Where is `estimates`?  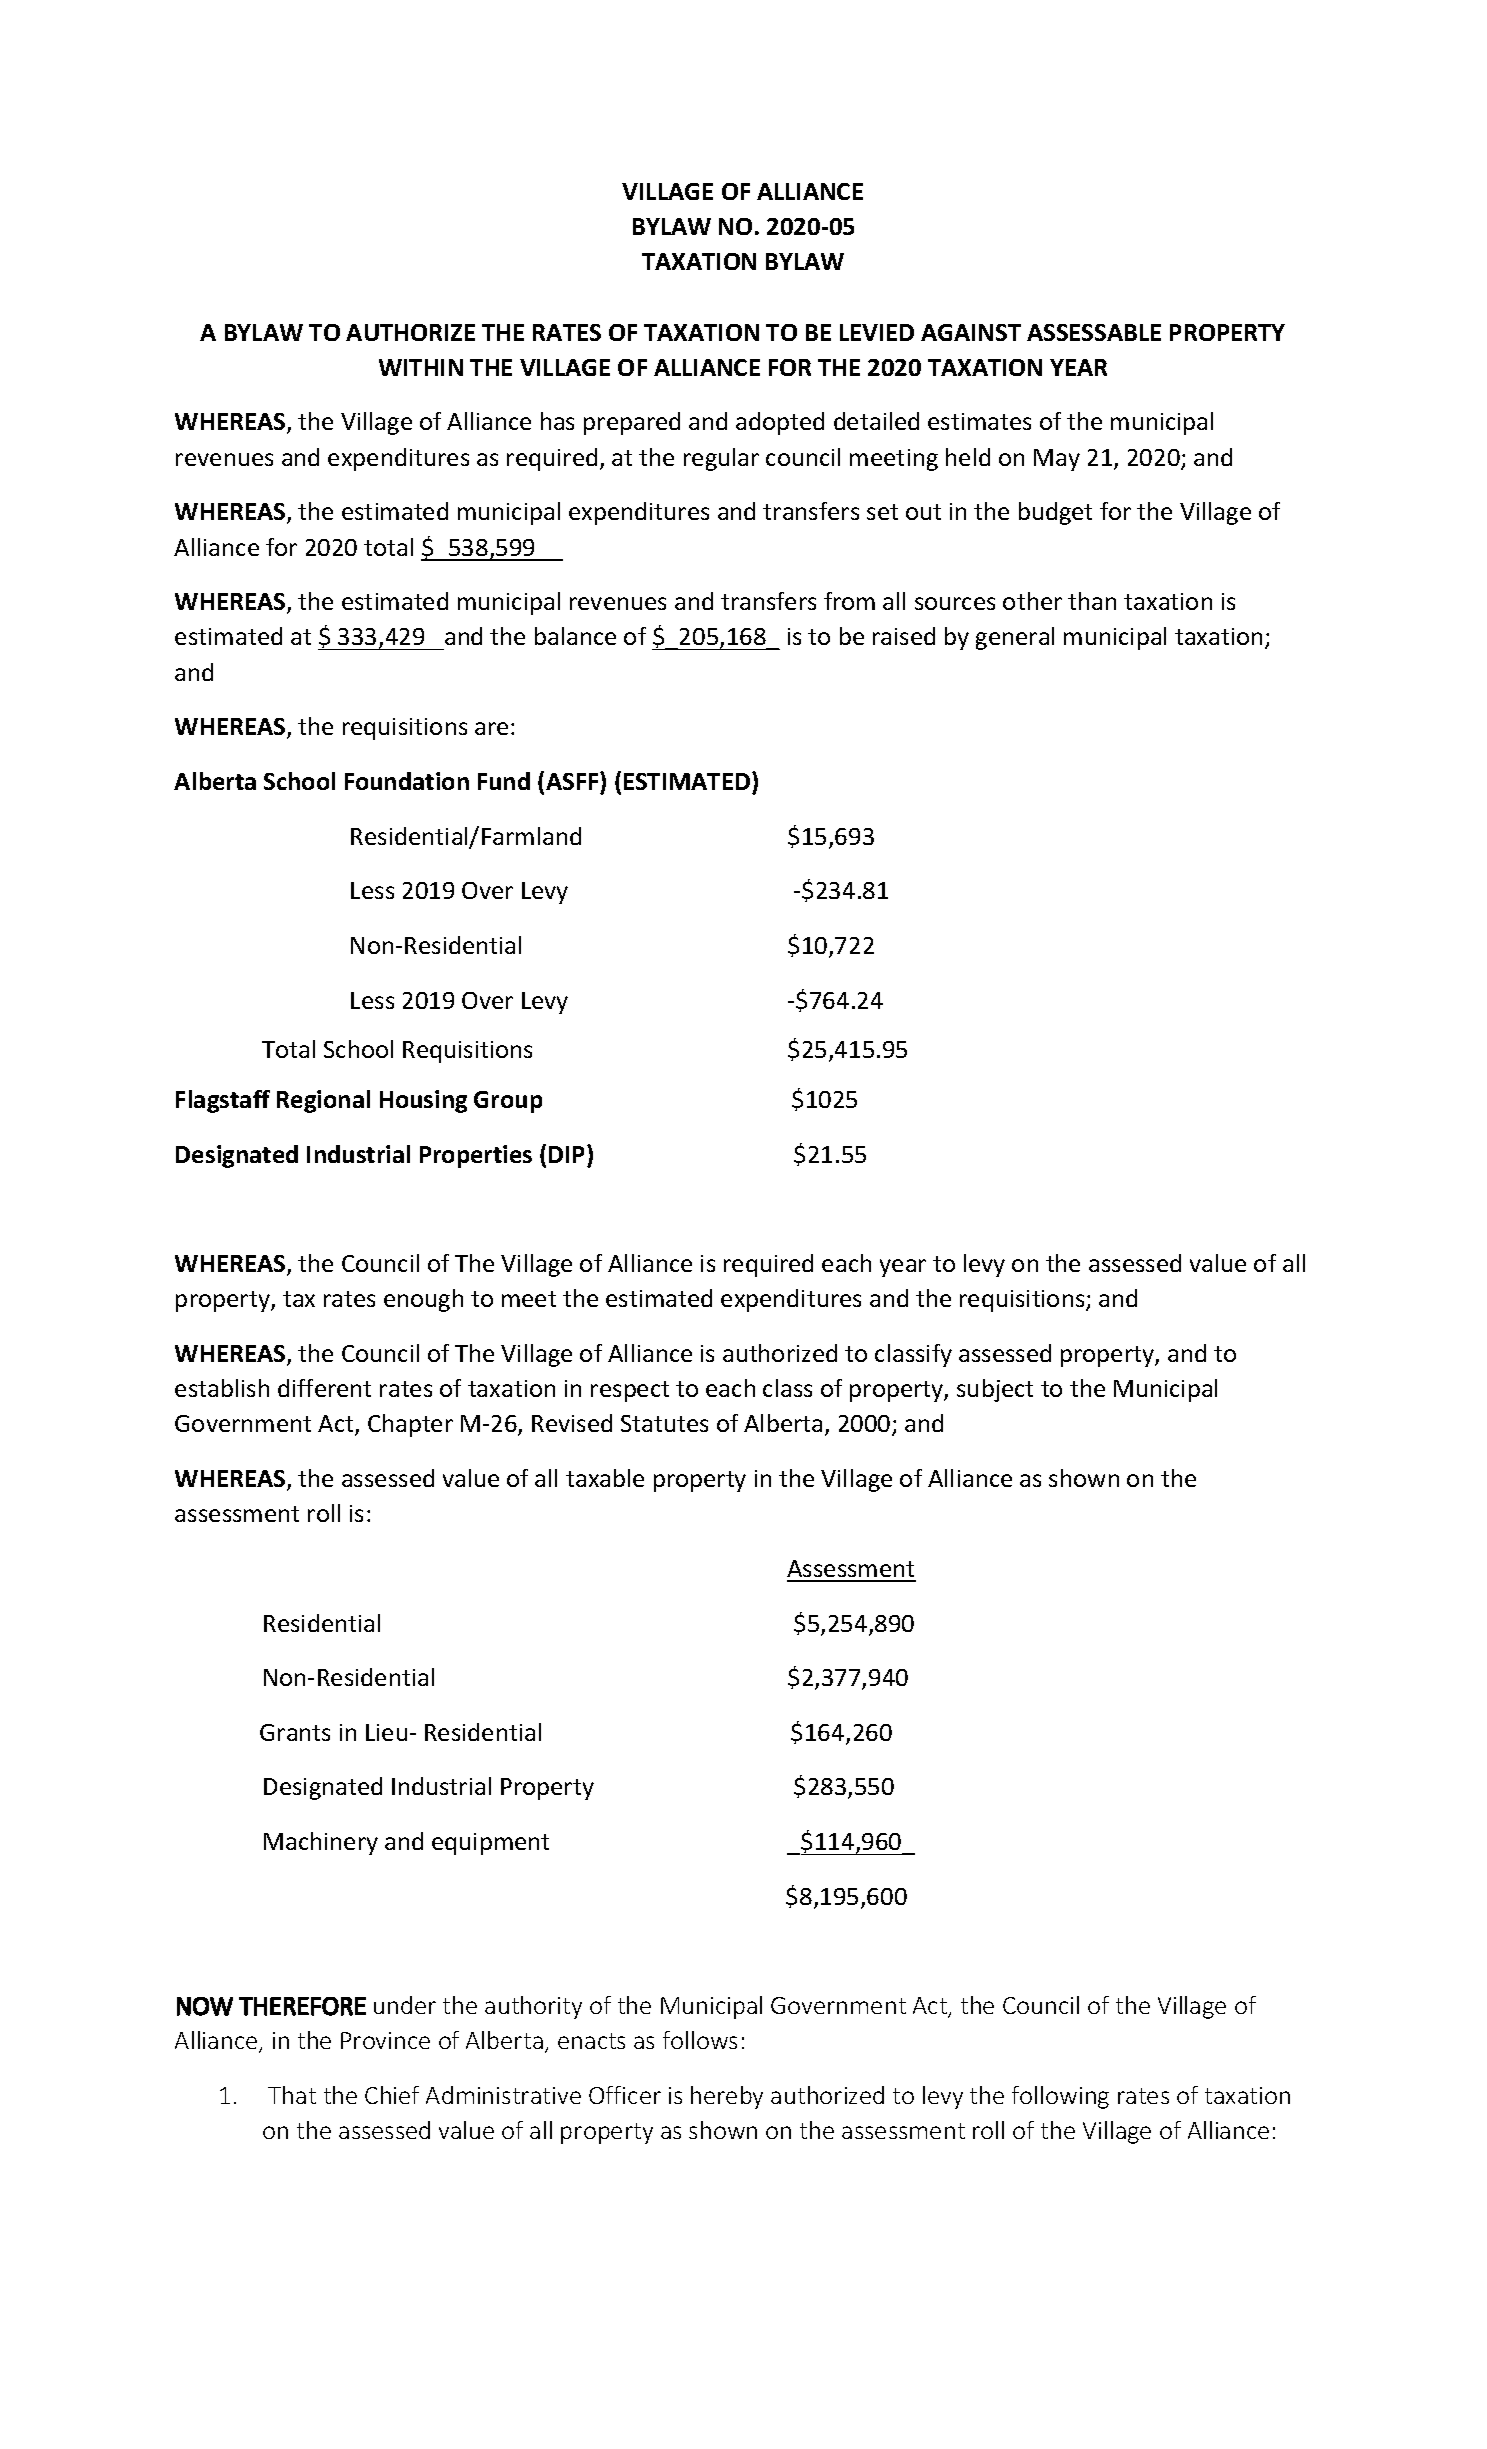
estimates is located at coordinates (979, 421).
